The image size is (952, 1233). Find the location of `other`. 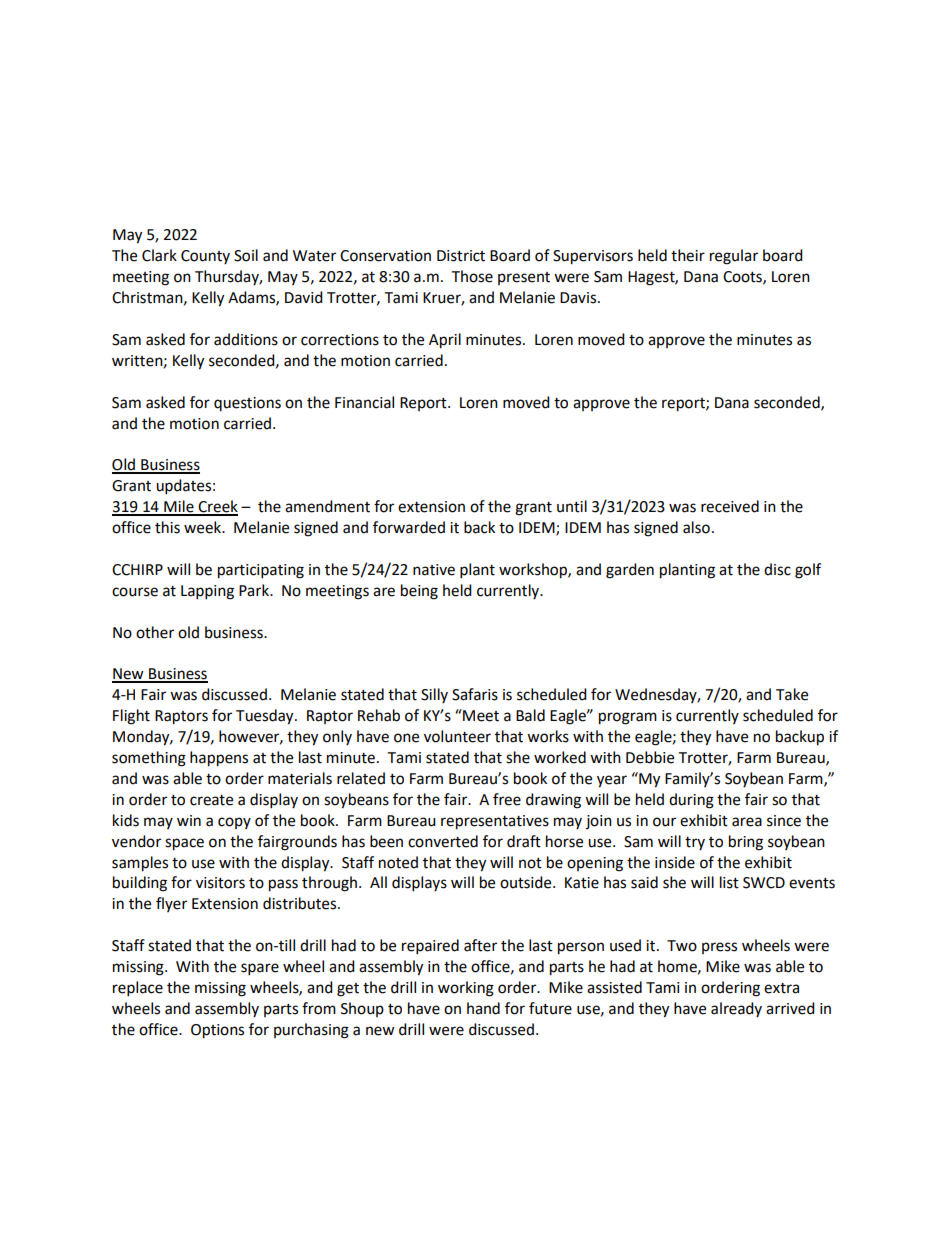

other is located at coordinates (155, 632).
